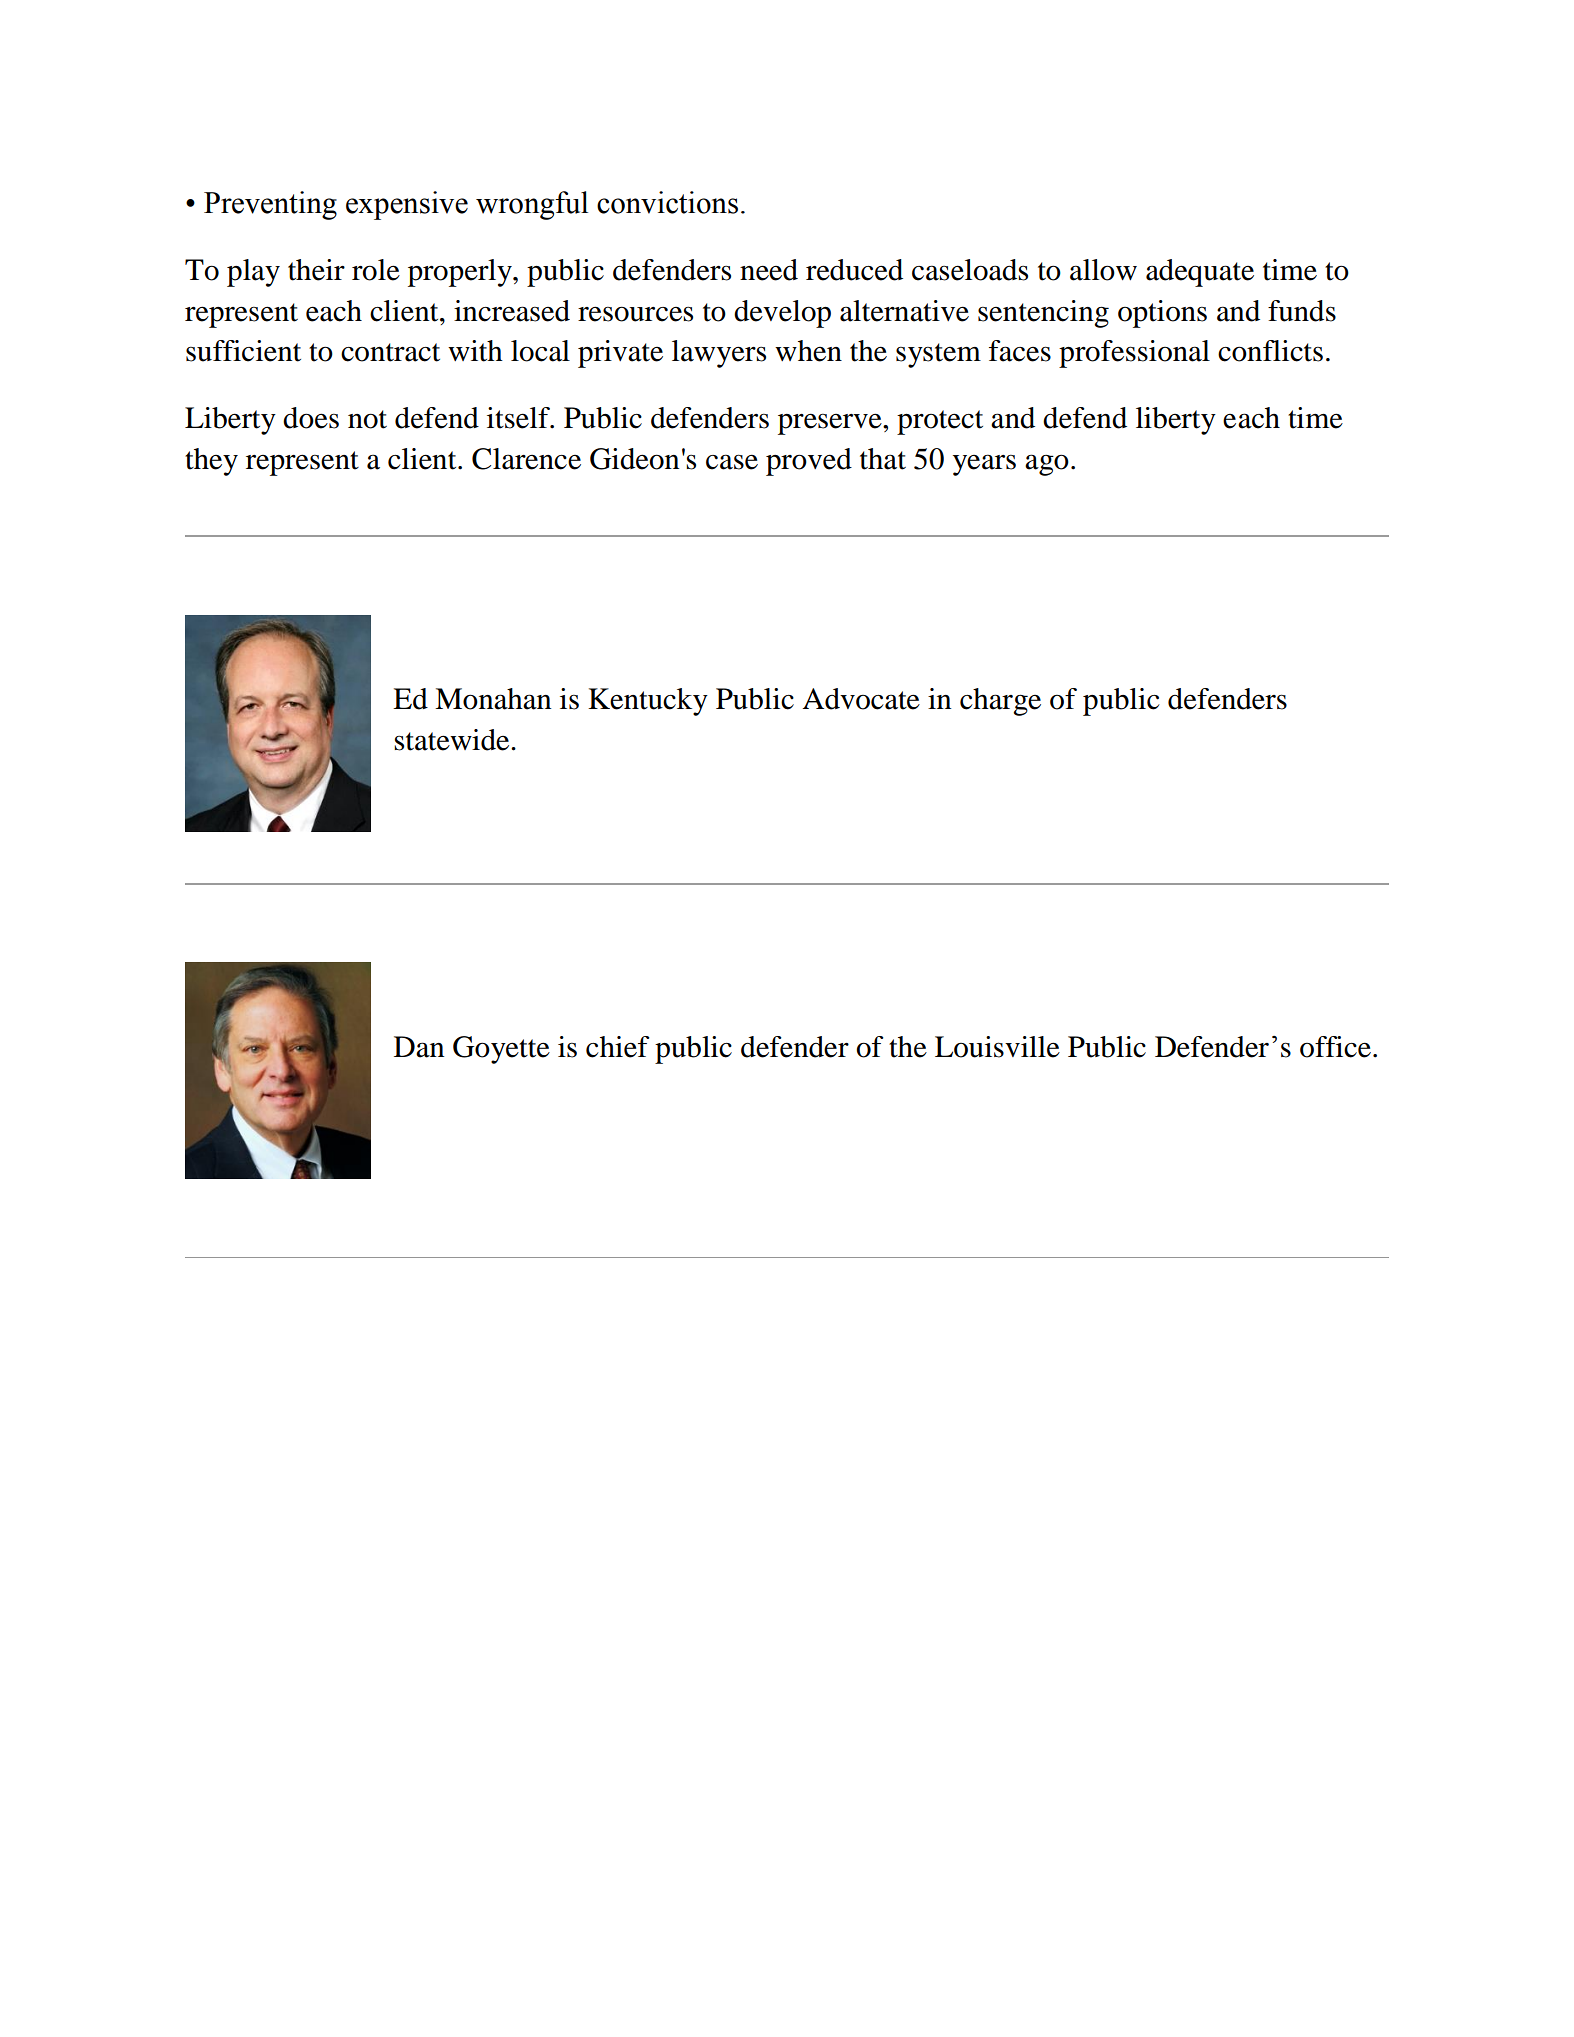  Describe the element at coordinates (769, 270) in the document. I see `need` at that location.
